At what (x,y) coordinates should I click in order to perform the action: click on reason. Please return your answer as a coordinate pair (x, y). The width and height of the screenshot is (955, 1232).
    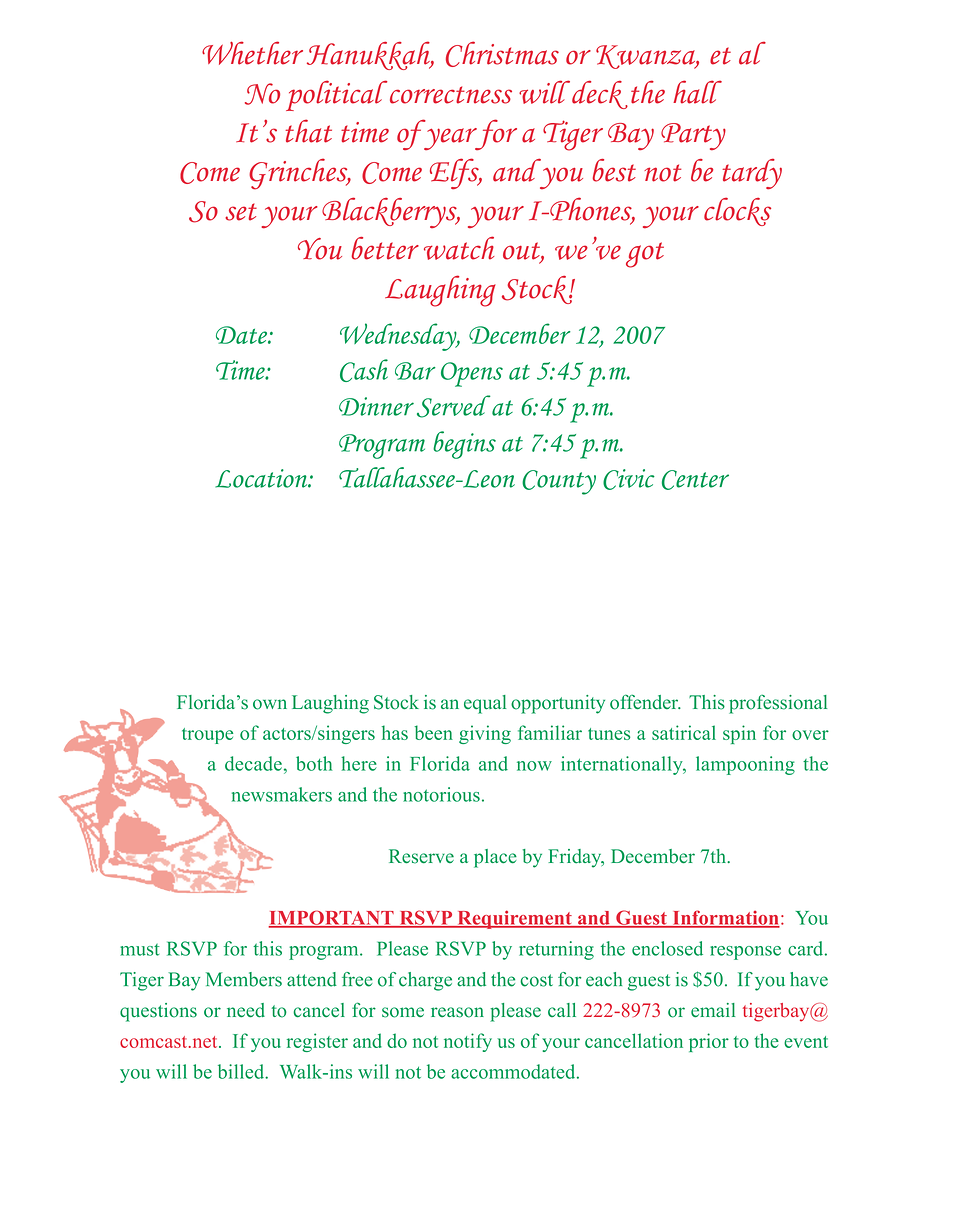
    Looking at the image, I should click on (457, 1012).
